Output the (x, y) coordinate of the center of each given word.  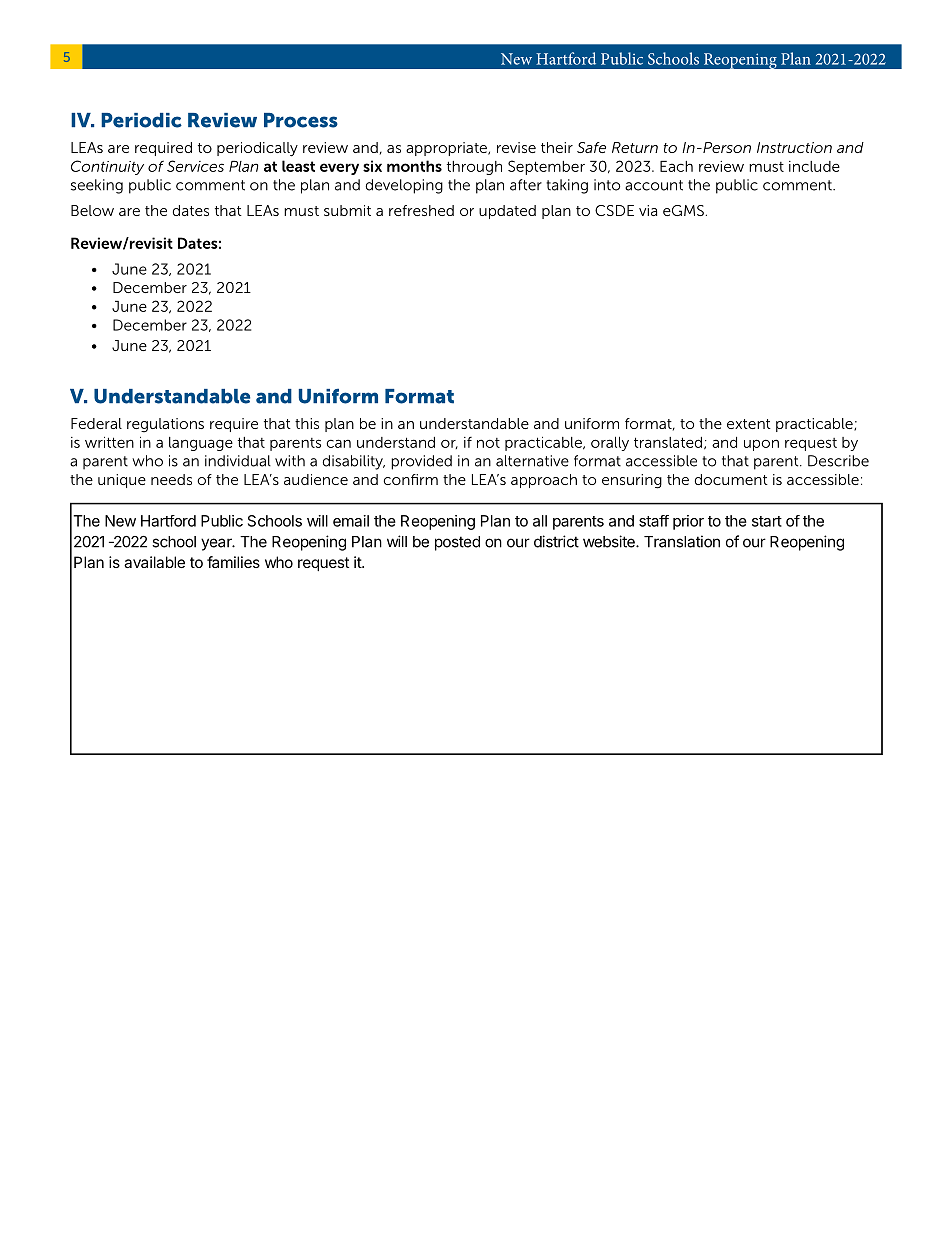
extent (749, 424)
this (307, 423)
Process (301, 120)
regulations (165, 425)
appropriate (447, 149)
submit (347, 210)
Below (92, 210)
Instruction (794, 147)
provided (421, 462)
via (648, 210)
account (654, 185)
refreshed (421, 210)
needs (171, 479)
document (731, 479)
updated (507, 212)
